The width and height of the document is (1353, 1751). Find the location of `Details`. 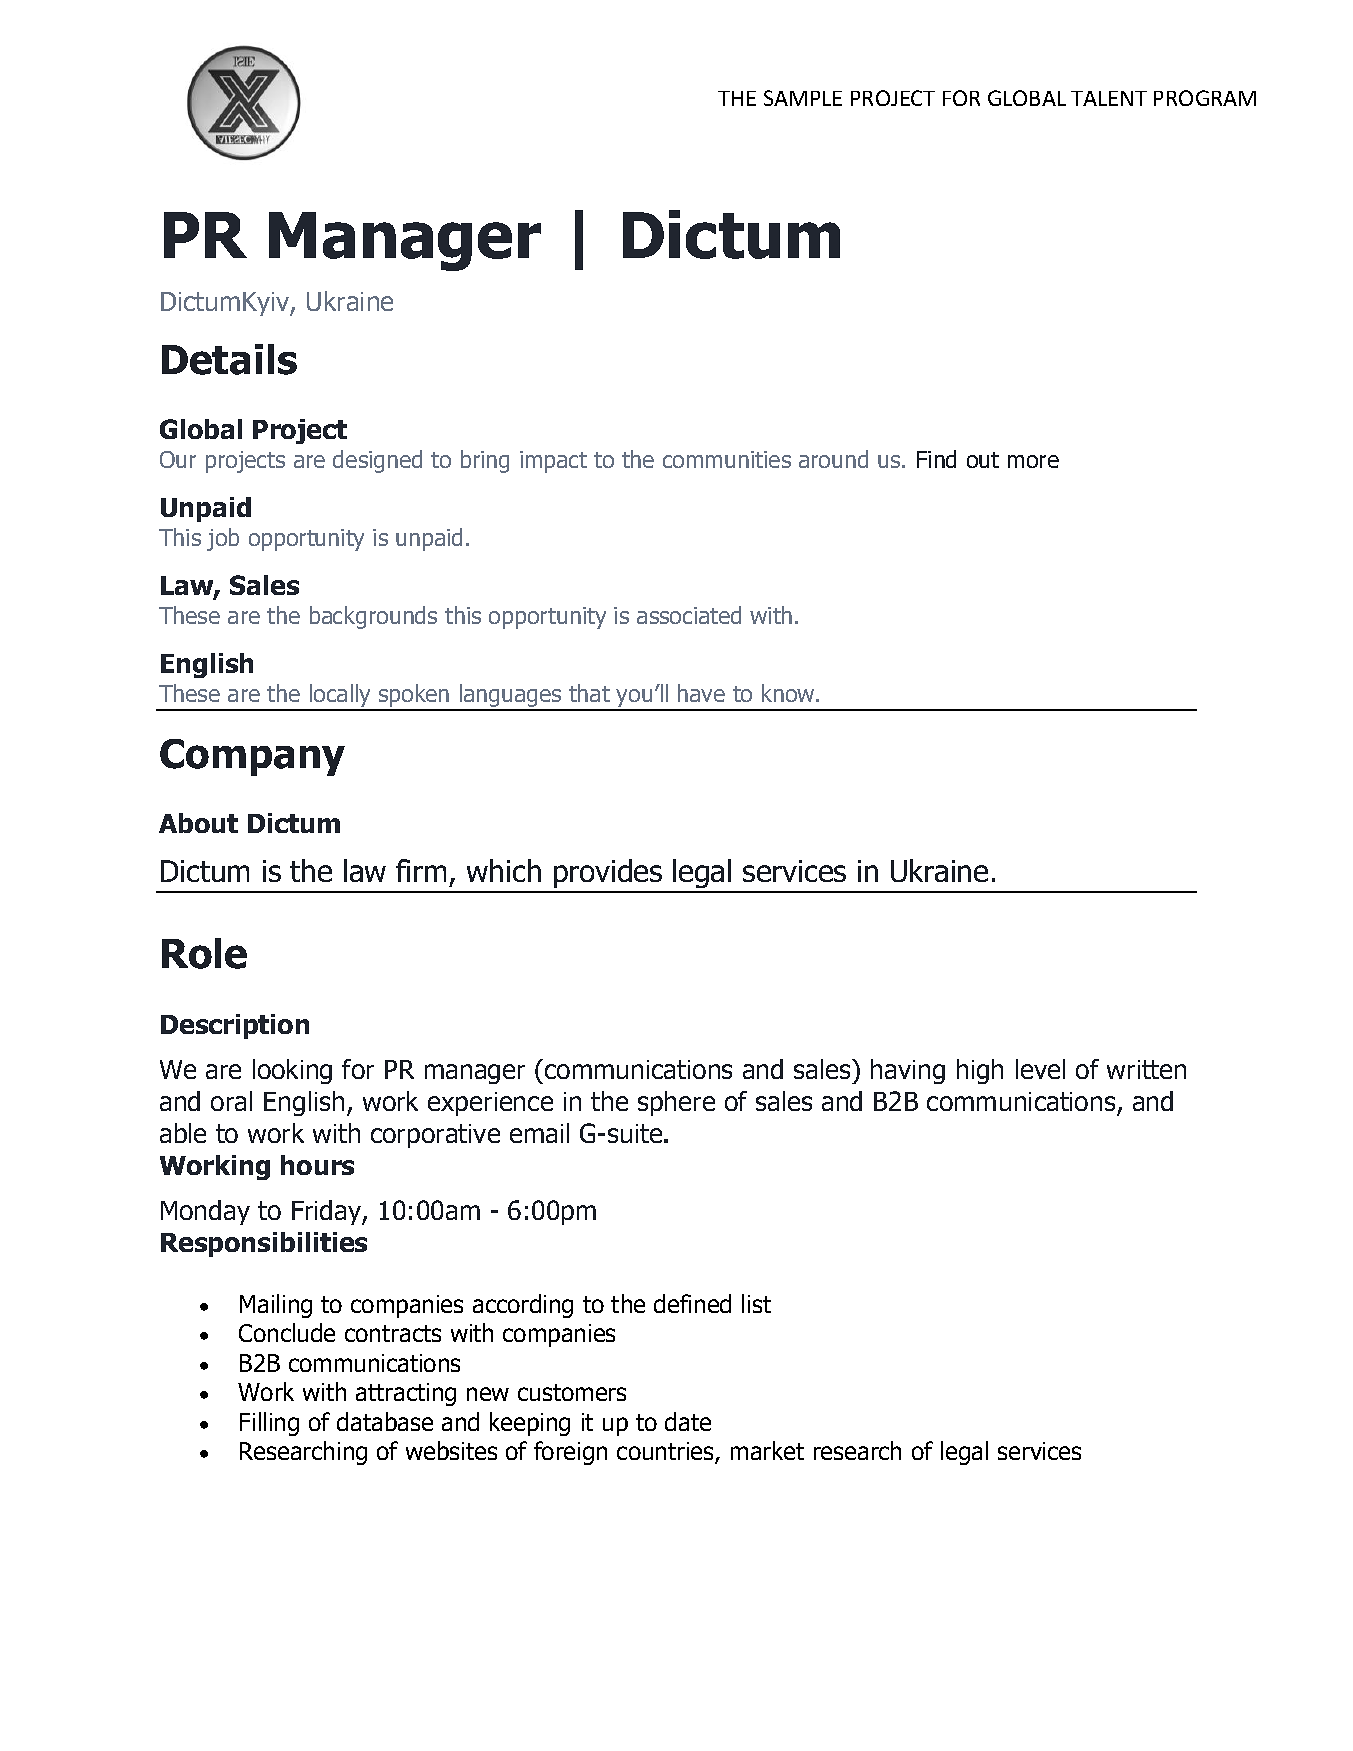

Details is located at coordinates (229, 359).
